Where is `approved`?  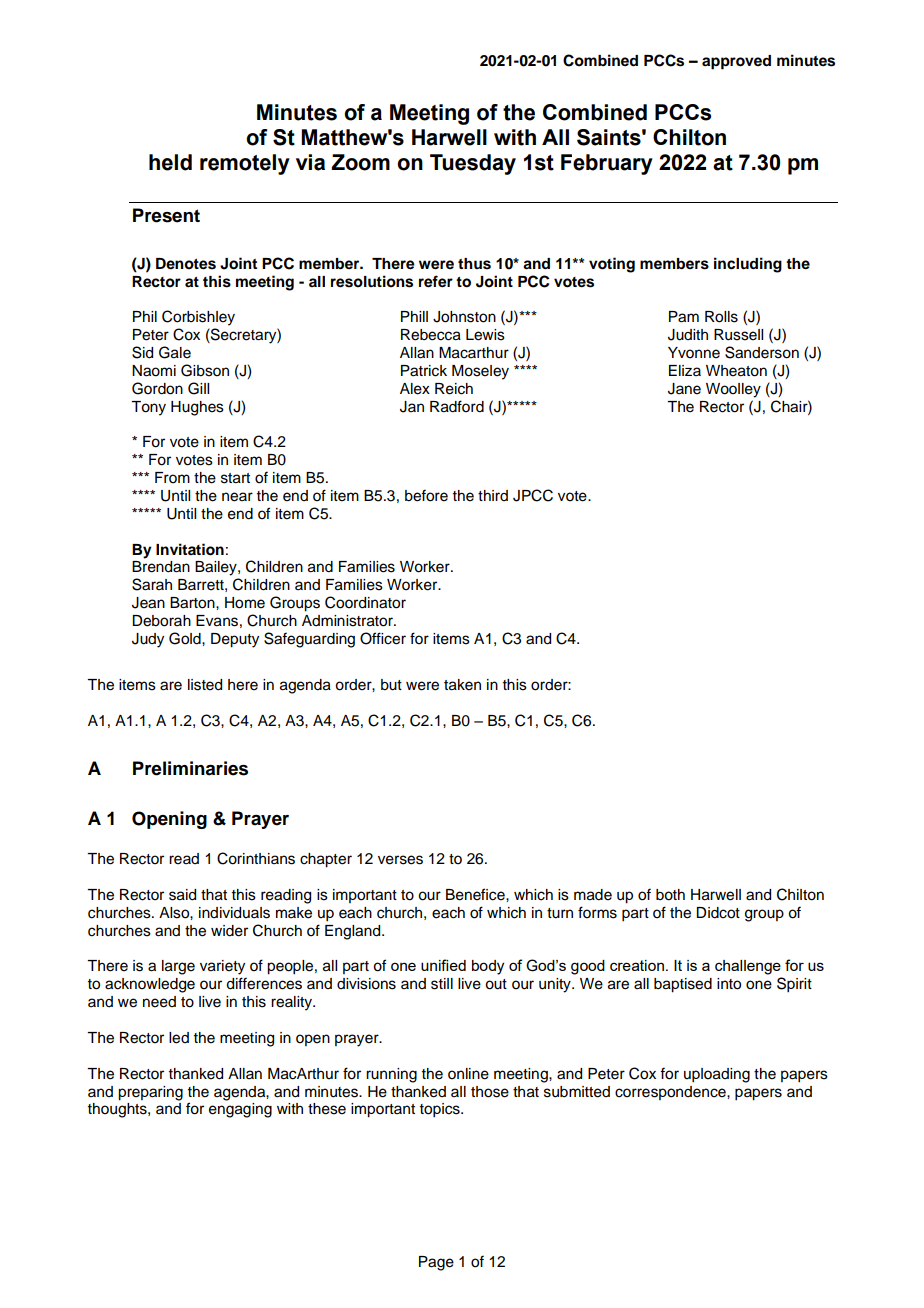 approved is located at coordinates (736, 62).
